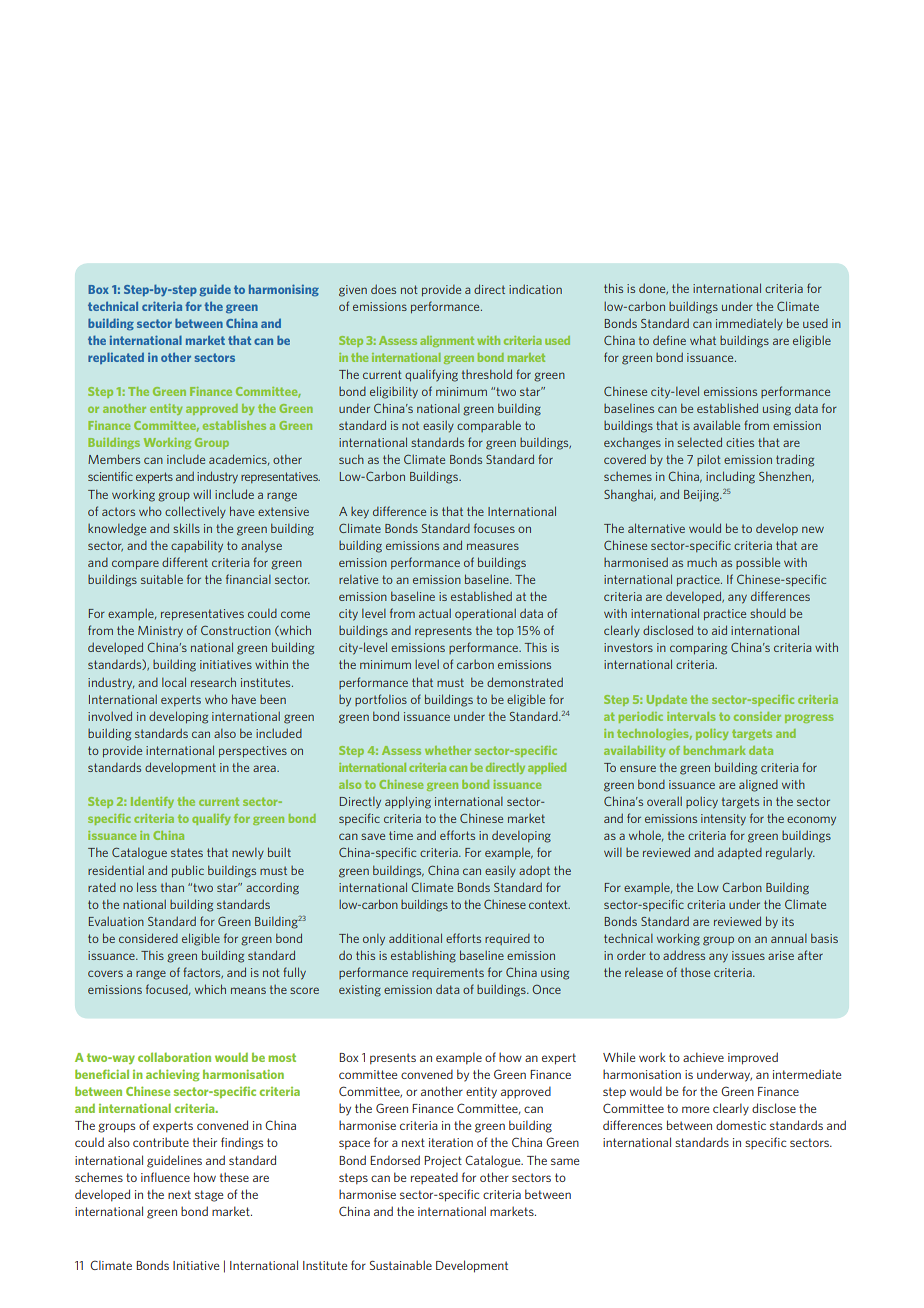 The image size is (924, 1308). What do you see at coordinates (152, 802) in the document?
I see `Identify` at bounding box center [152, 802].
